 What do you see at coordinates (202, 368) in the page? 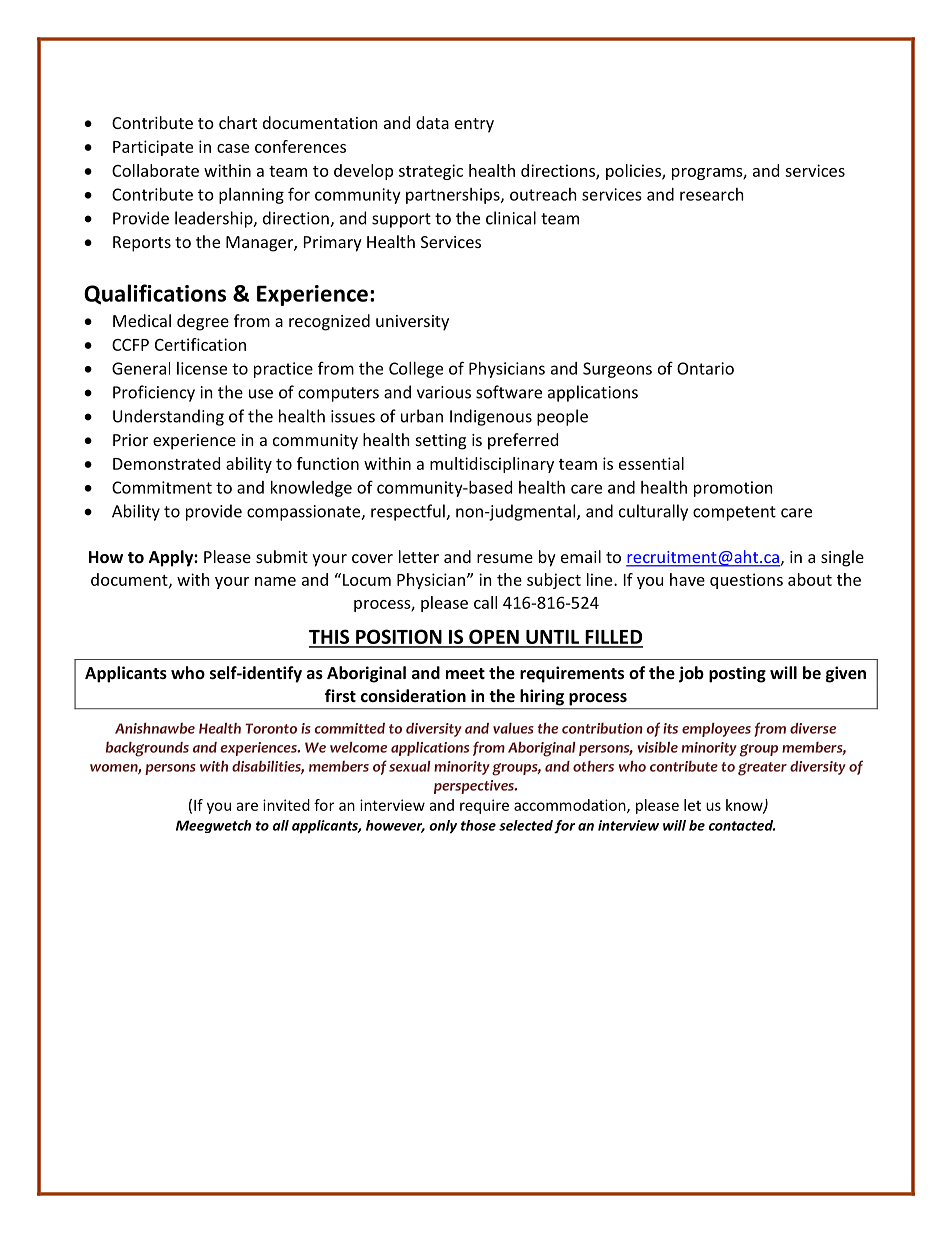
I see `license` at bounding box center [202, 368].
